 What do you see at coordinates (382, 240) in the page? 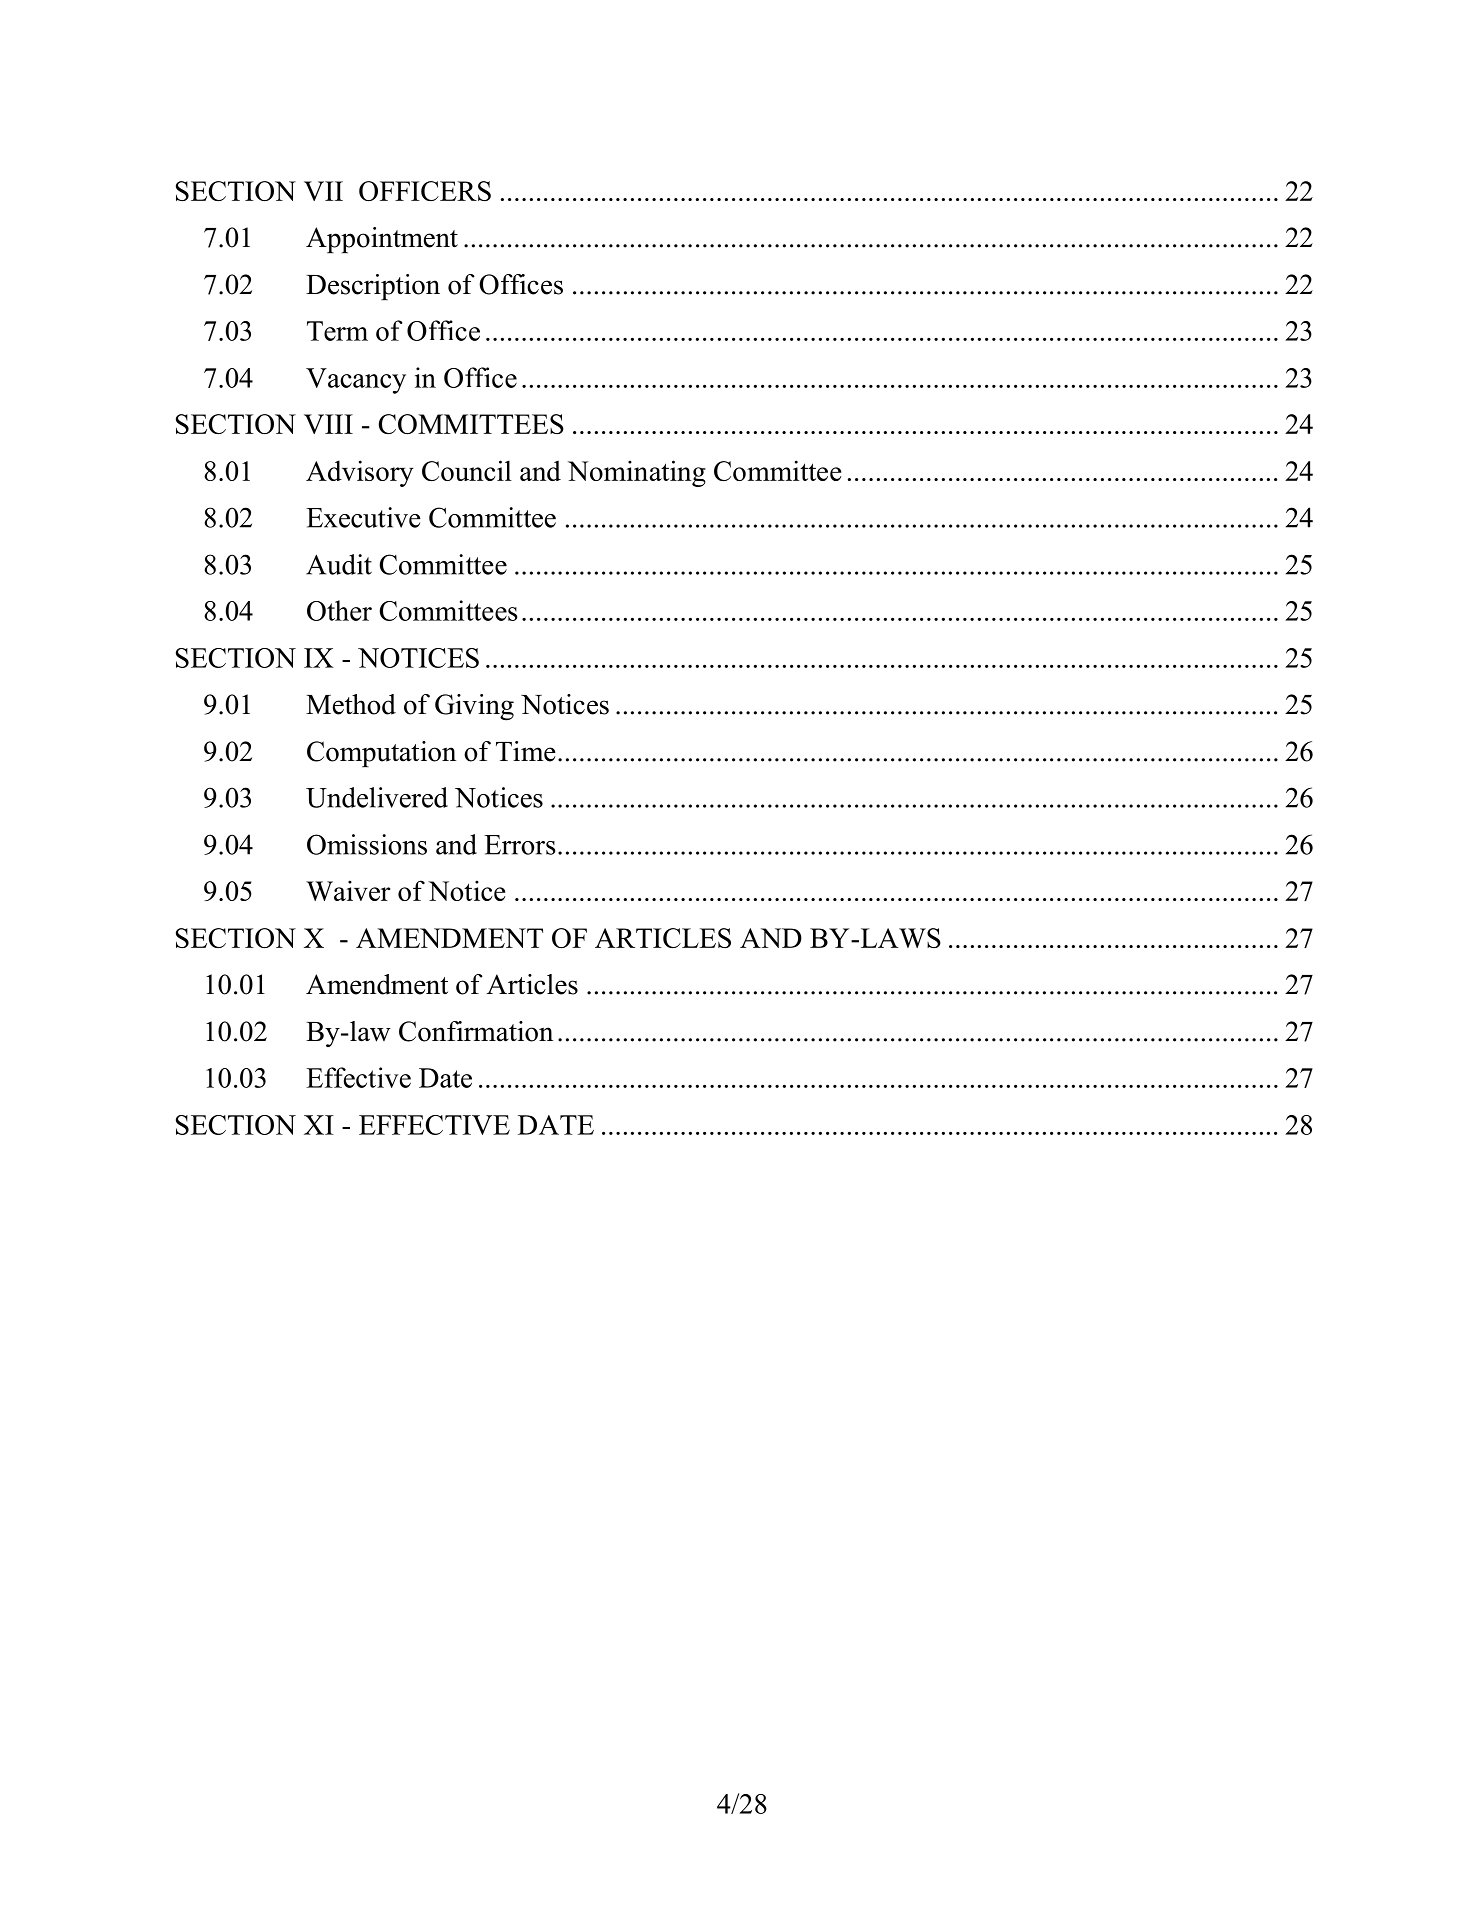
I see `Appointment` at bounding box center [382, 240].
